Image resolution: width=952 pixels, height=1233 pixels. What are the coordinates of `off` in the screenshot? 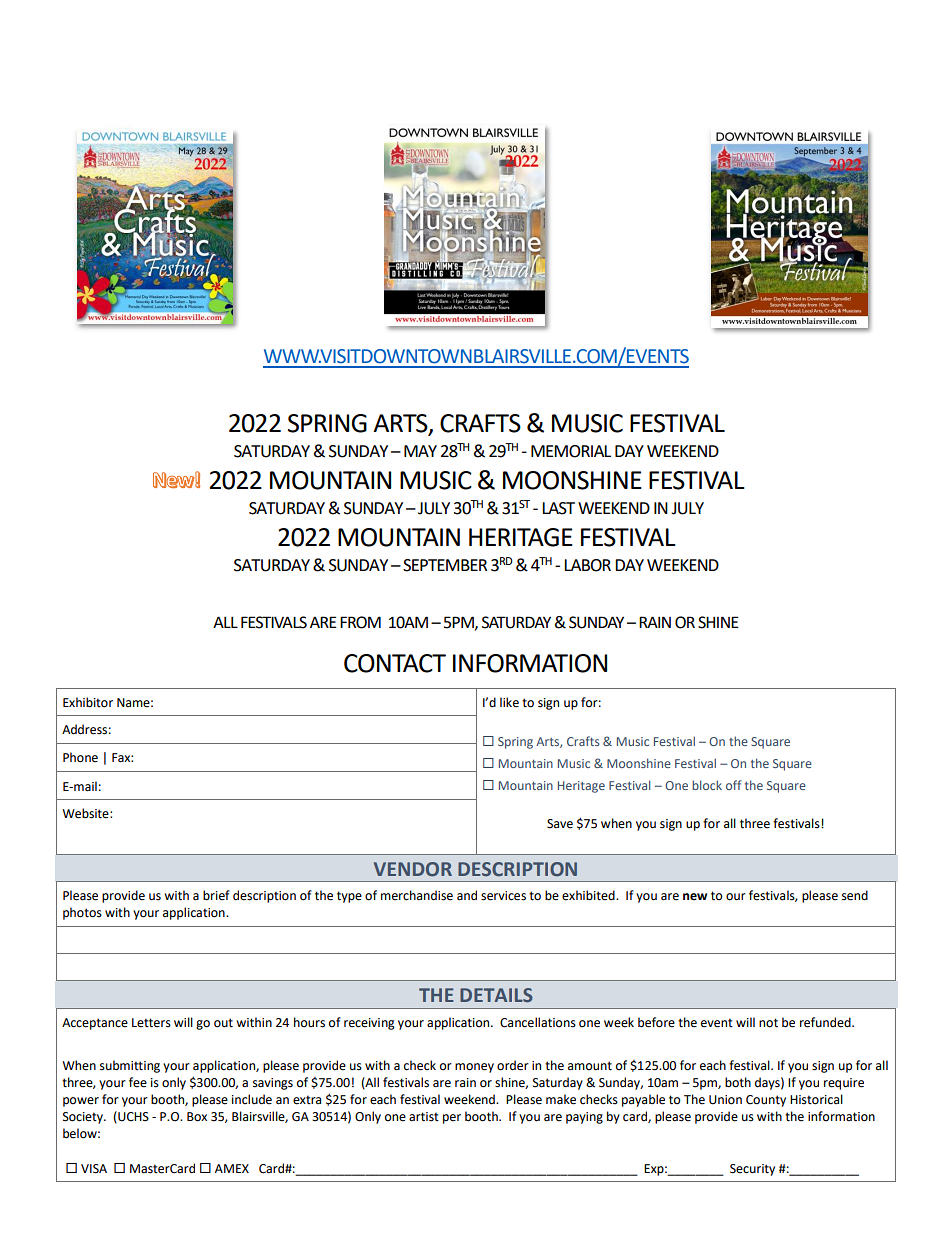 It's located at (733, 785).
